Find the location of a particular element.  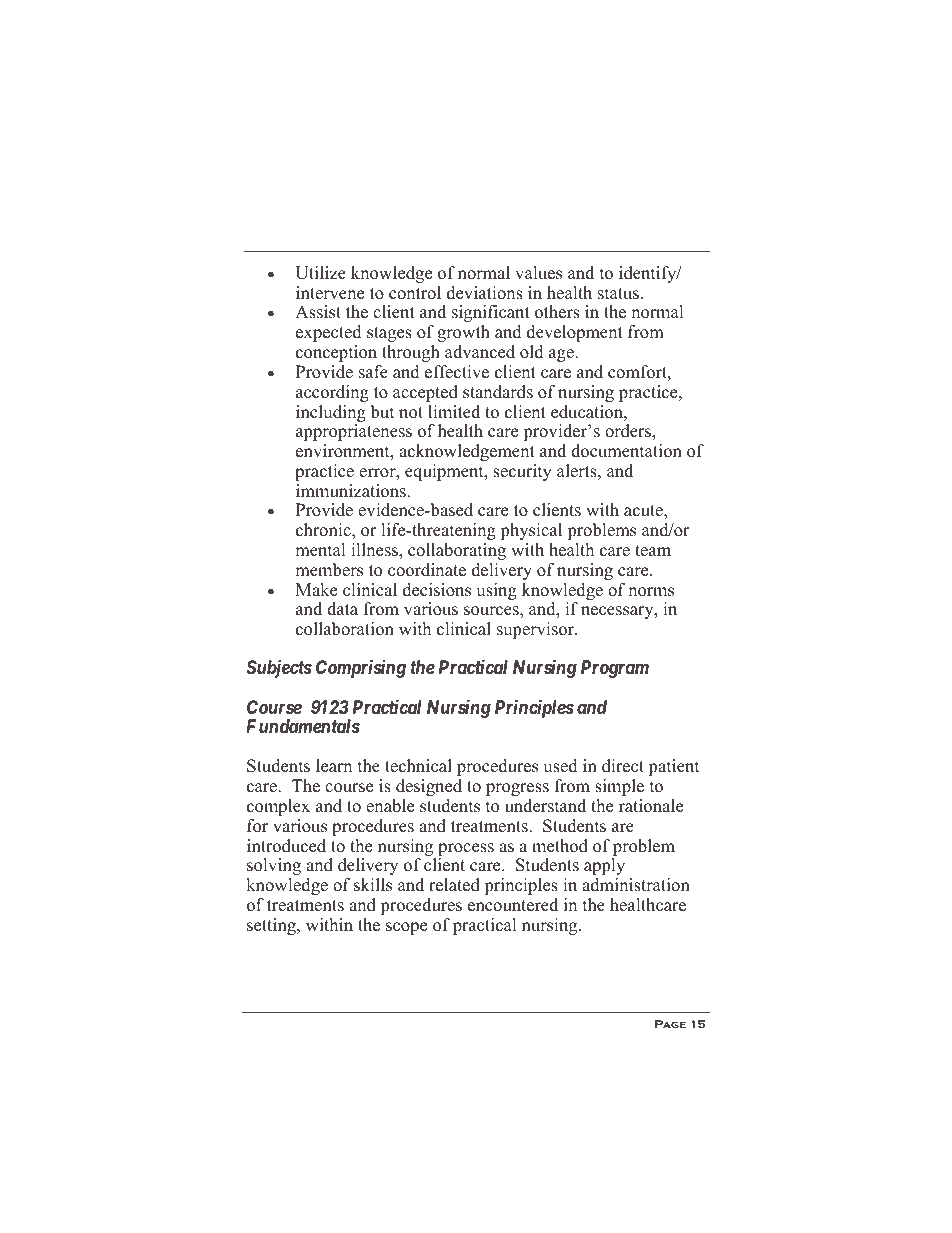

deviations is located at coordinates (485, 293).
